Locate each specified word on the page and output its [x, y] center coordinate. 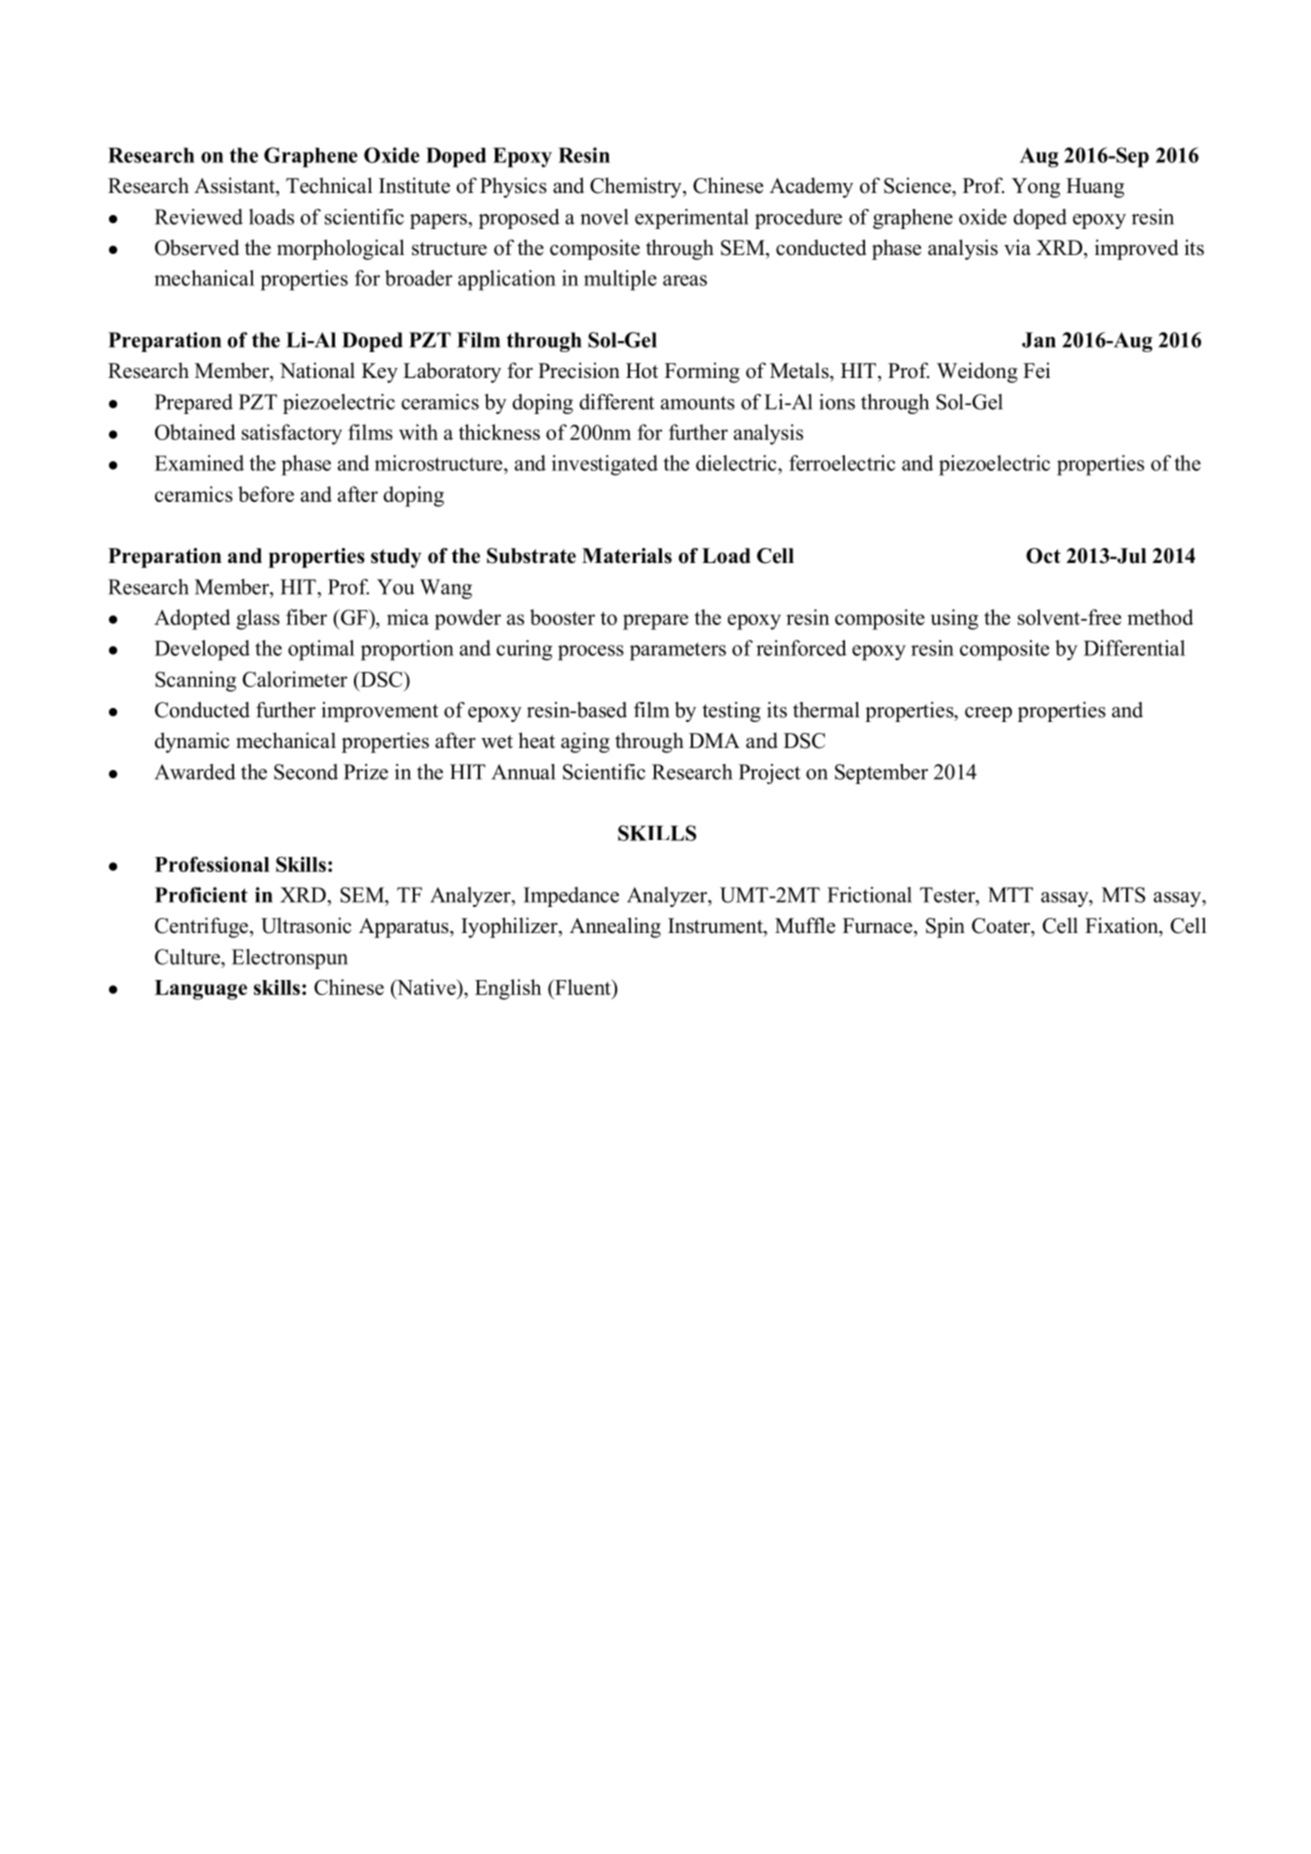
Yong [1036, 188]
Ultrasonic [306, 925]
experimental [691, 219]
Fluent [583, 987]
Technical [329, 185]
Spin [945, 927]
